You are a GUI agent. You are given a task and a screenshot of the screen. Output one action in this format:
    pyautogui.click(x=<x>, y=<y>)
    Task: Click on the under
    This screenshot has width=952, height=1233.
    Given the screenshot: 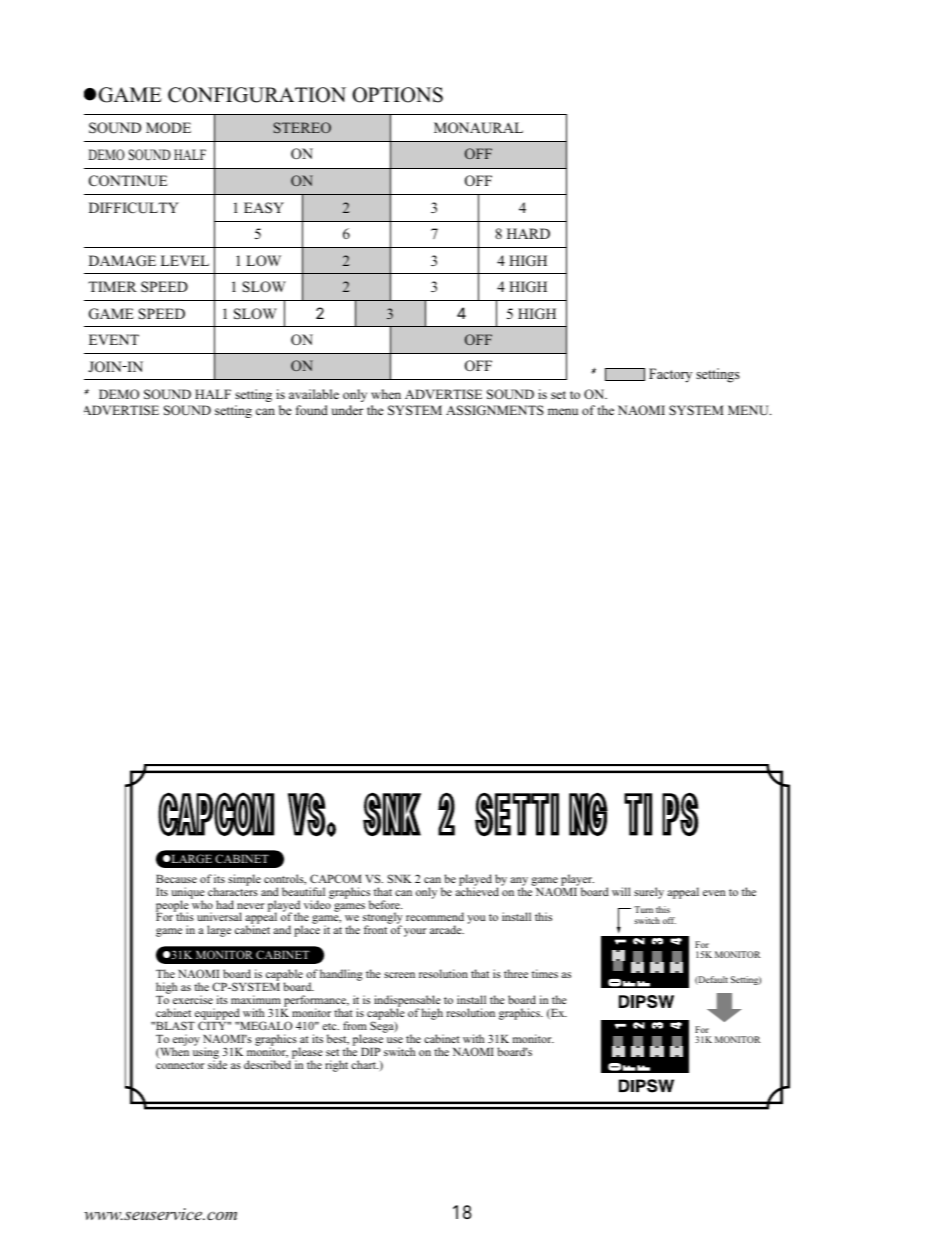 What is the action you would take?
    pyautogui.click(x=347, y=410)
